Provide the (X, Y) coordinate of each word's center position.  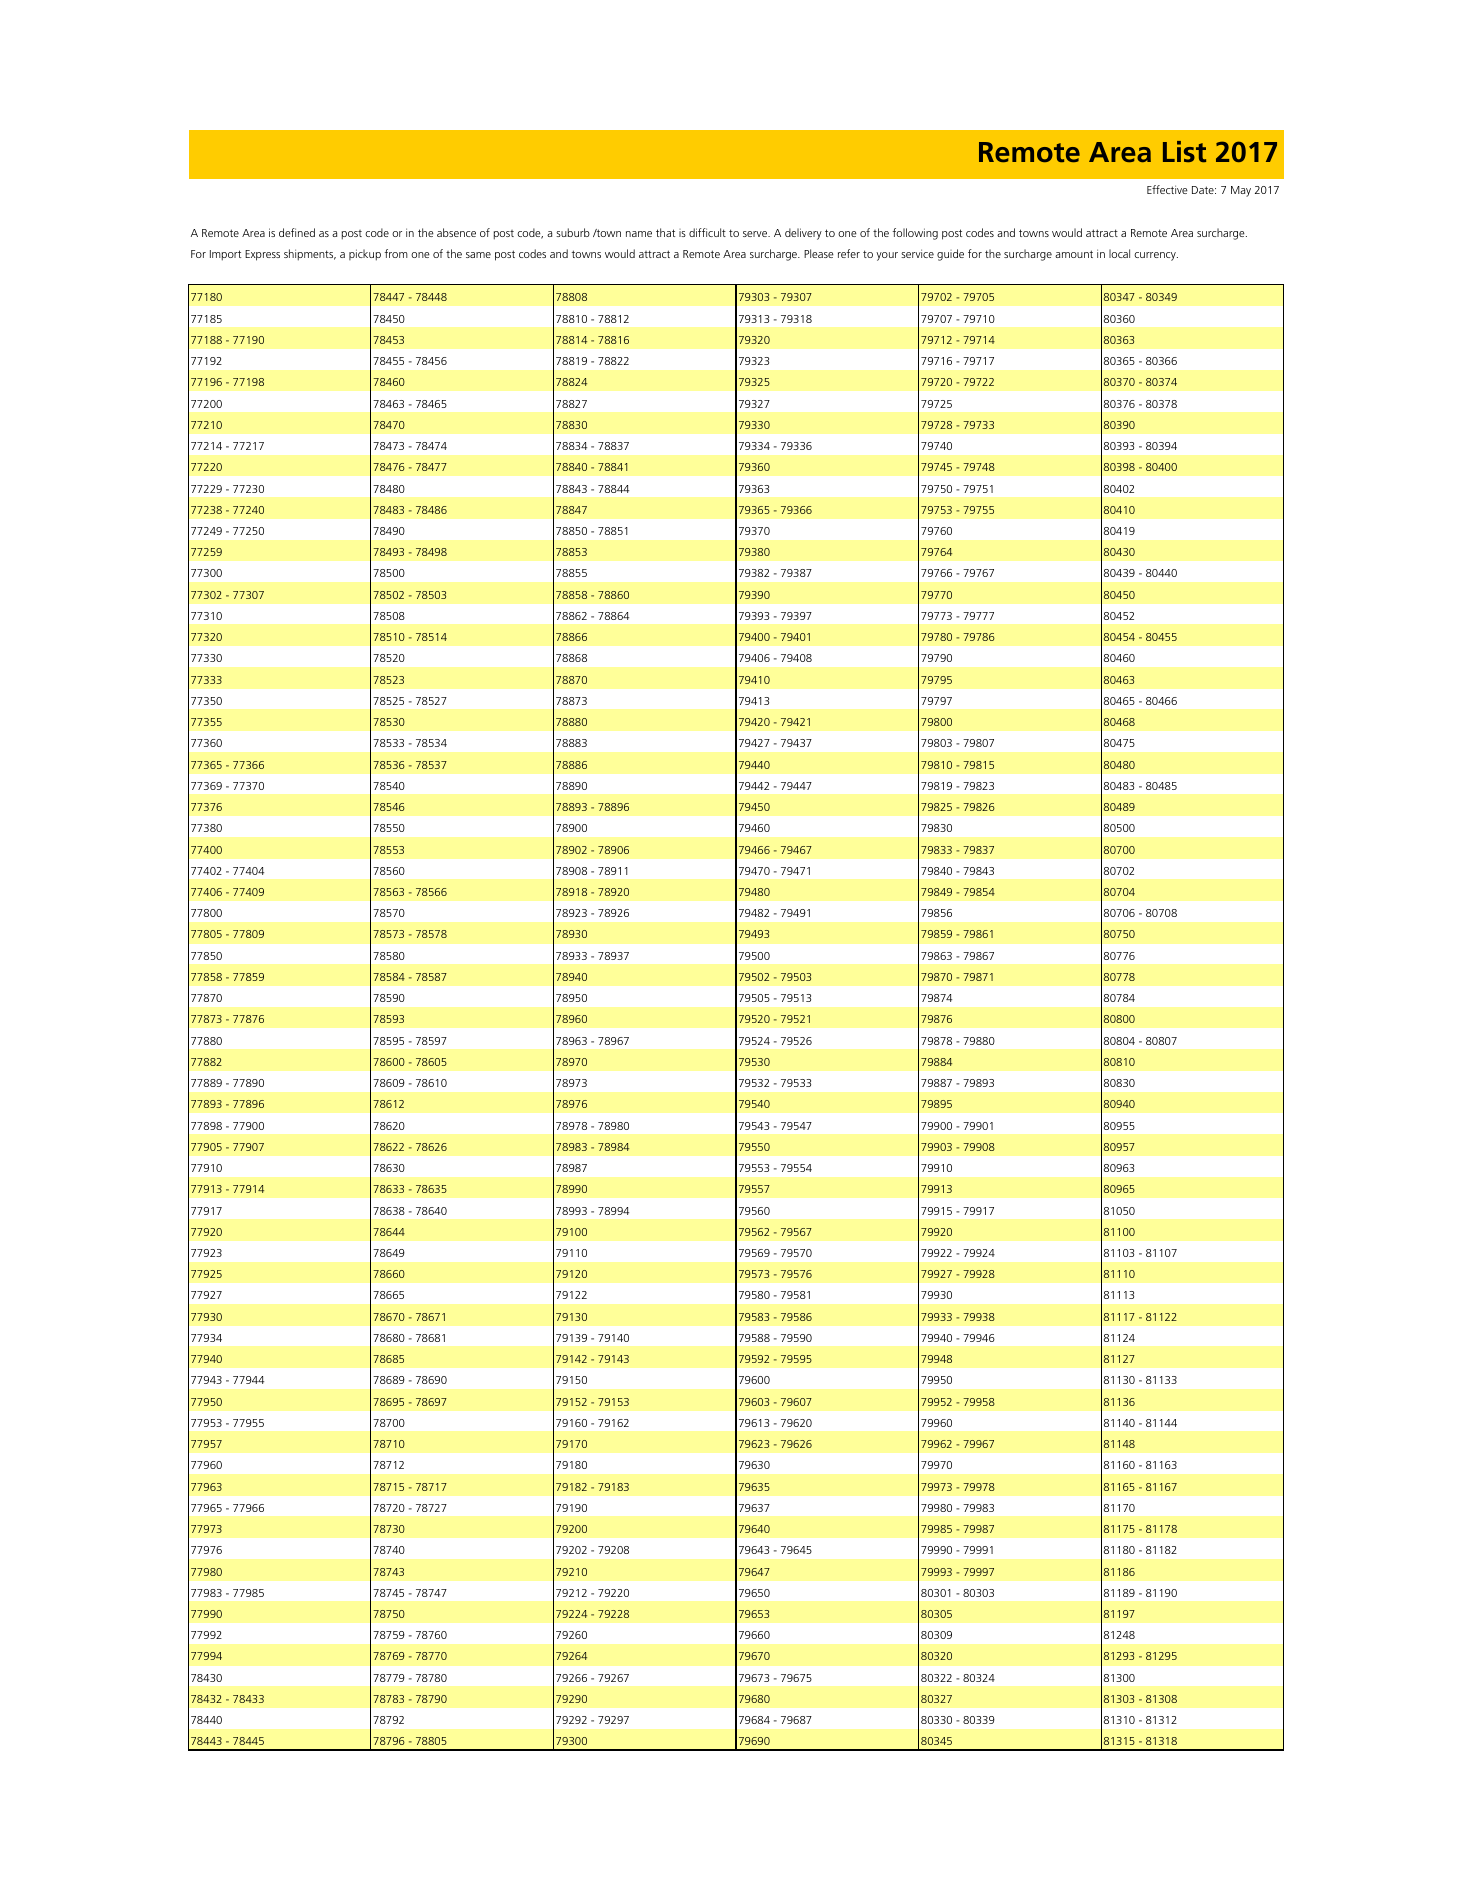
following (915, 234)
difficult (707, 232)
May (1241, 191)
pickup (365, 255)
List (1184, 151)
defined (297, 232)
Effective (1167, 189)
